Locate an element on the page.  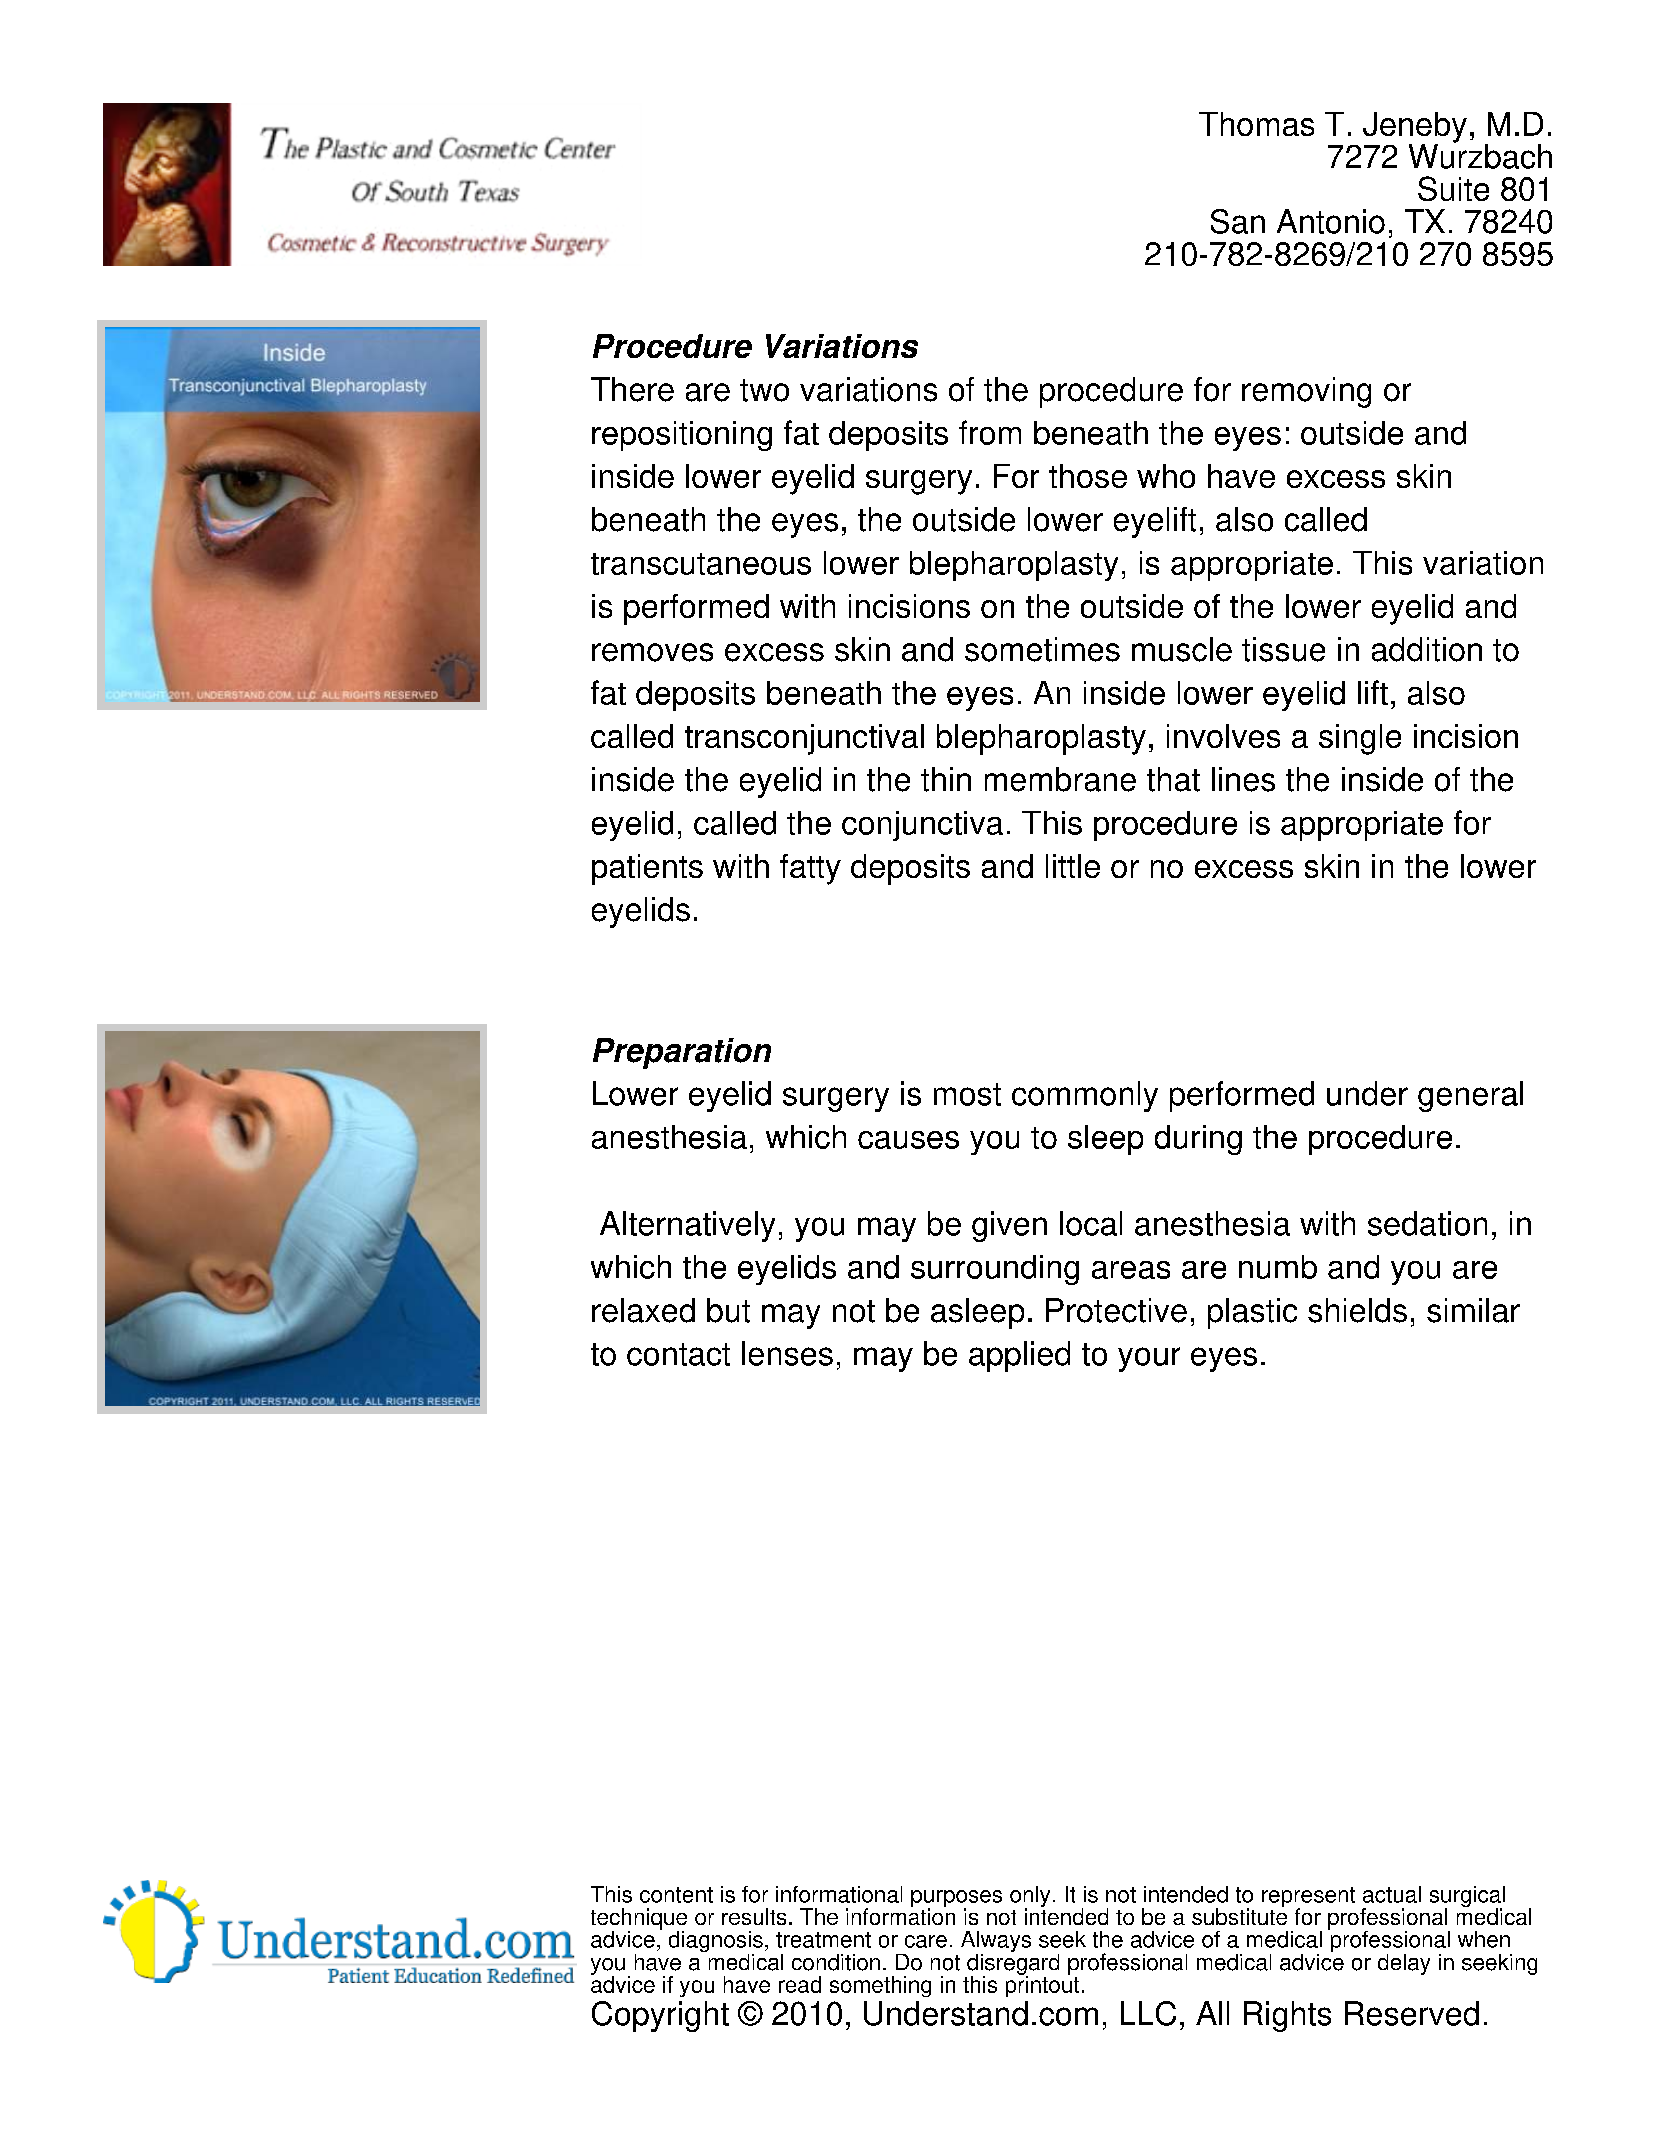
diagnosis is located at coordinates (716, 1943).
